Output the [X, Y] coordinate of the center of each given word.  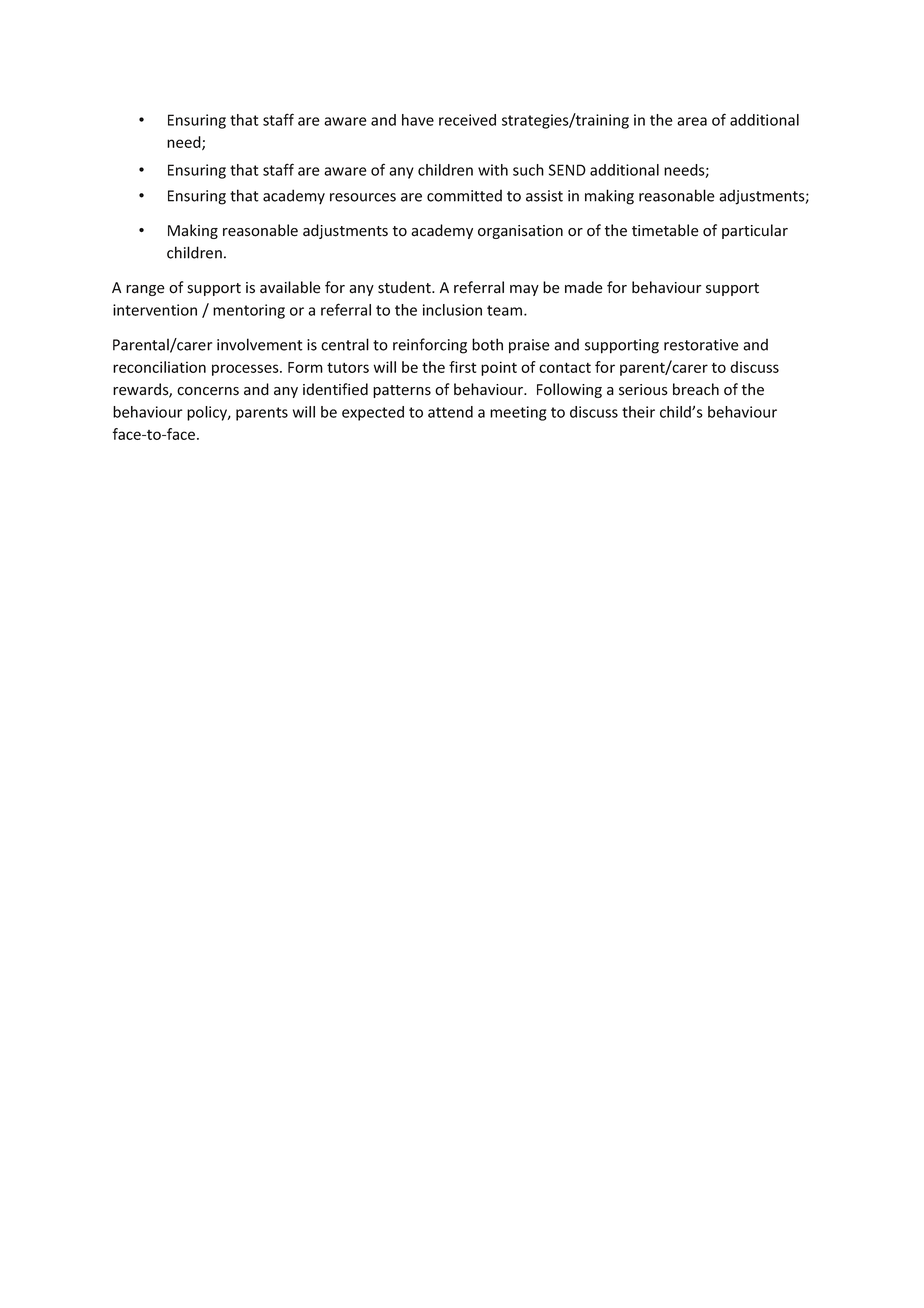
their [638, 412]
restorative [701, 345]
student [405, 287]
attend [450, 412]
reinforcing [430, 346]
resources [363, 197]
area [692, 121]
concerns [208, 391]
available [290, 287]
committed [464, 196]
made [584, 287]
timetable [665, 230]
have [418, 120]
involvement [260, 344]
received [467, 120]
